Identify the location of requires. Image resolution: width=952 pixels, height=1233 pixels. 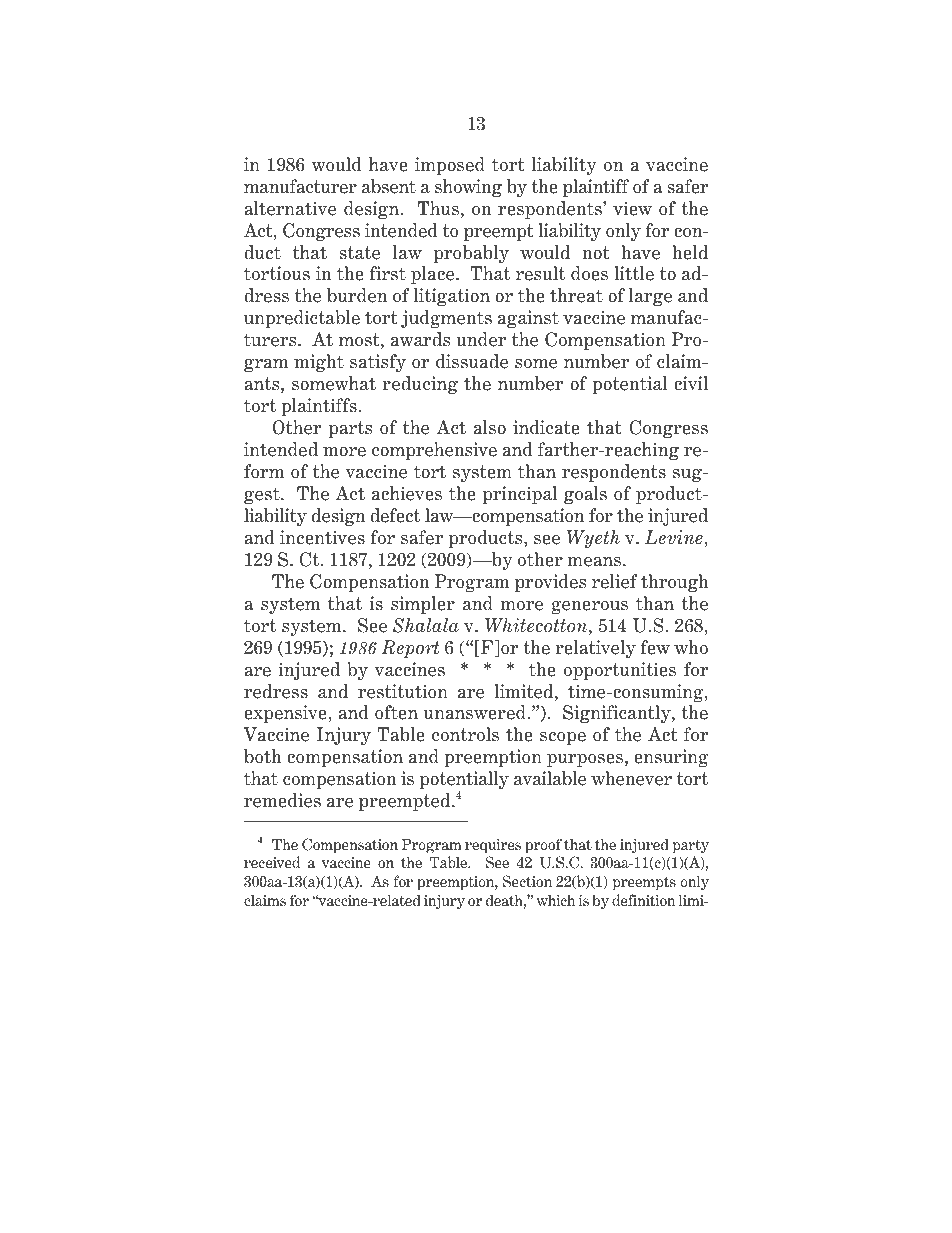
(493, 846).
